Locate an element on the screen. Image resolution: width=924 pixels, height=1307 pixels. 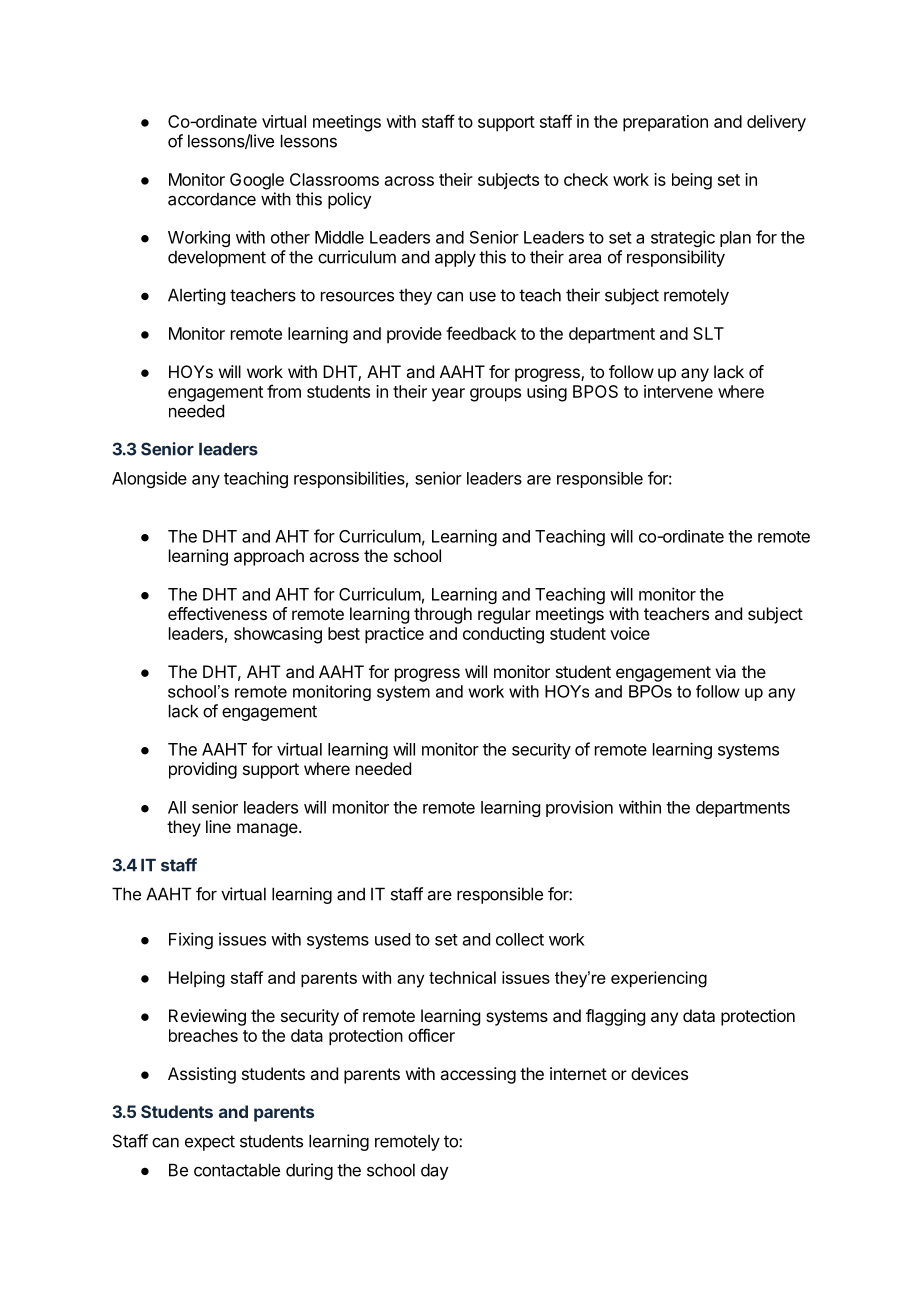
through is located at coordinates (443, 615).
